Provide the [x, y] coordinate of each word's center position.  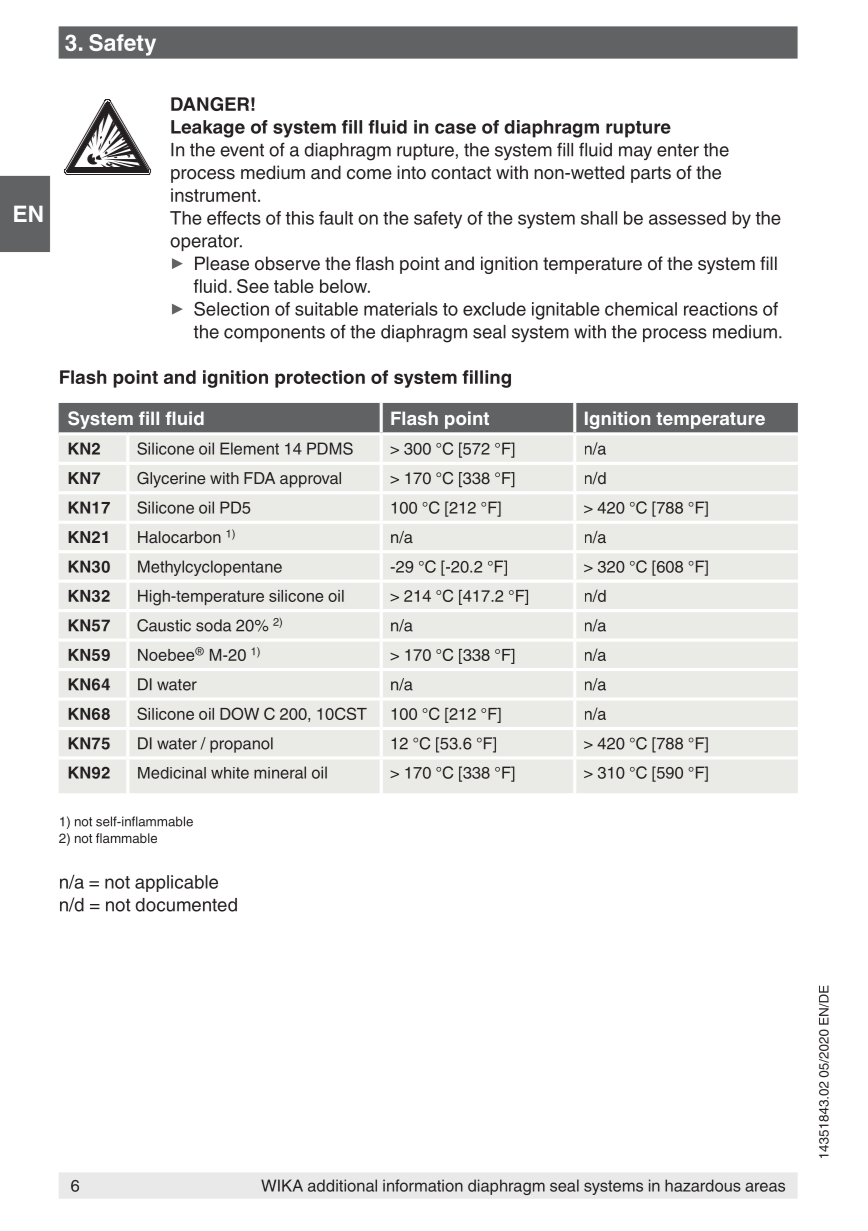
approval [310, 480]
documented [186, 905]
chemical [641, 309]
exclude [494, 309]
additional [342, 1185]
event [242, 150]
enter [678, 150]
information [423, 1185]
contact [461, 173]
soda [213, 625]
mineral [280, 772]
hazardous [703, 1185]
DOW [239, 713]
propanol [241, 745]
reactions [721, 309]
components [274, 334]
